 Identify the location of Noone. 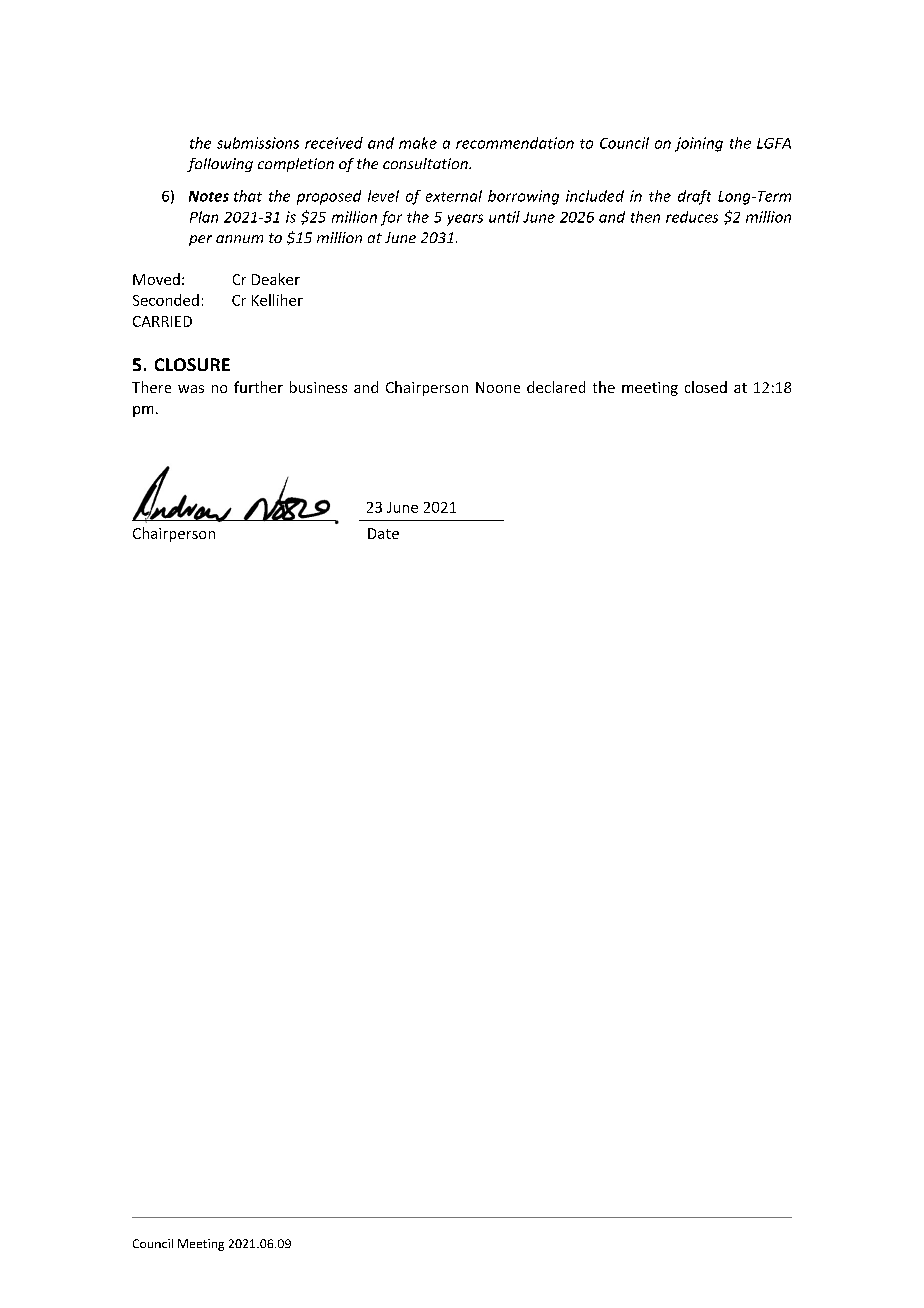
(498, 387).
